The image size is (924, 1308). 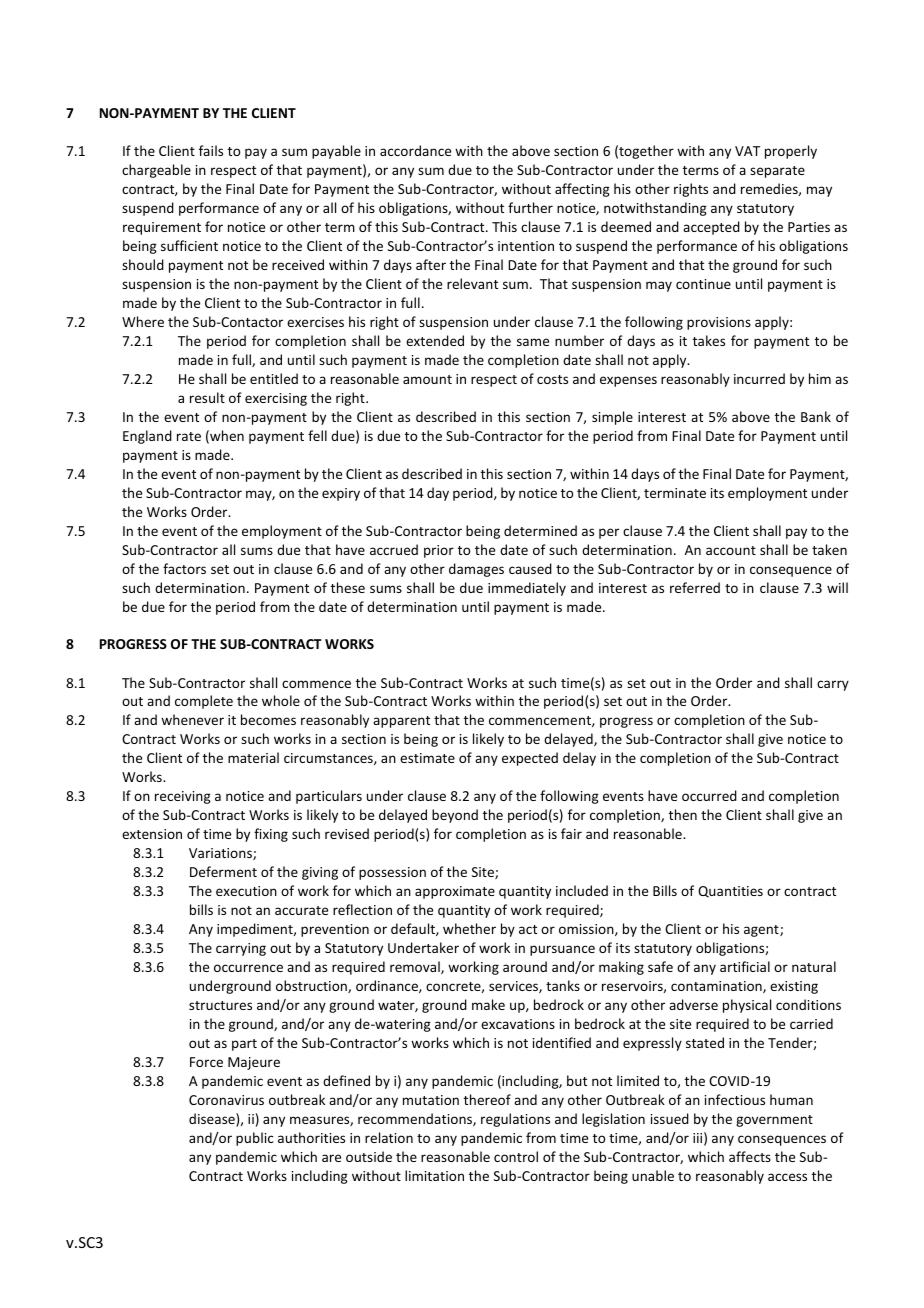 I want to click on fails, so click(x=211, y=150).
